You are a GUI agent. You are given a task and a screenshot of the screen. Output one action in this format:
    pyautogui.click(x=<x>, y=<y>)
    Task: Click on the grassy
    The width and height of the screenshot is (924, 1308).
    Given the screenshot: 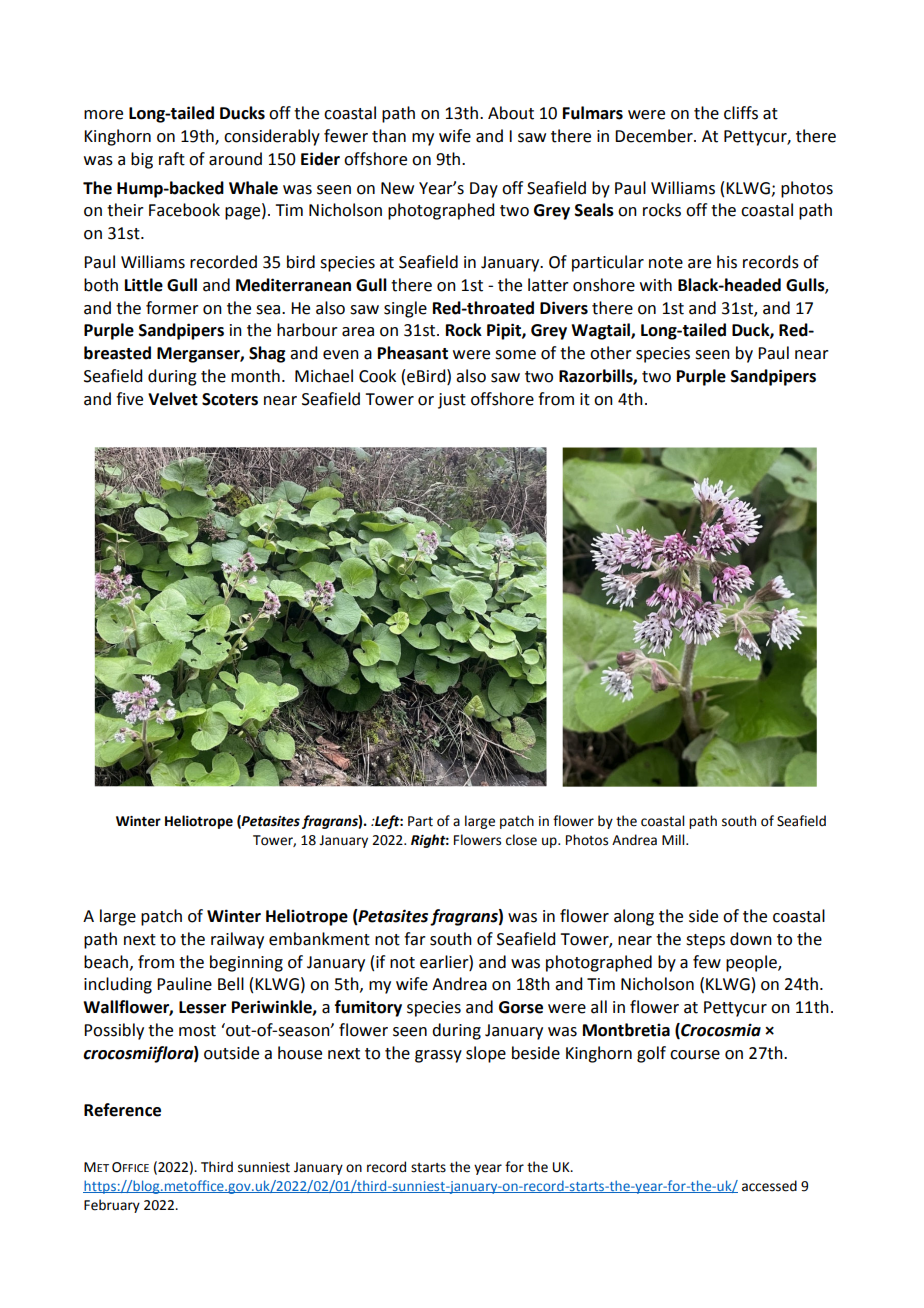 What is the action you would take?
    pyautogui.click(x=438, y=1056)
